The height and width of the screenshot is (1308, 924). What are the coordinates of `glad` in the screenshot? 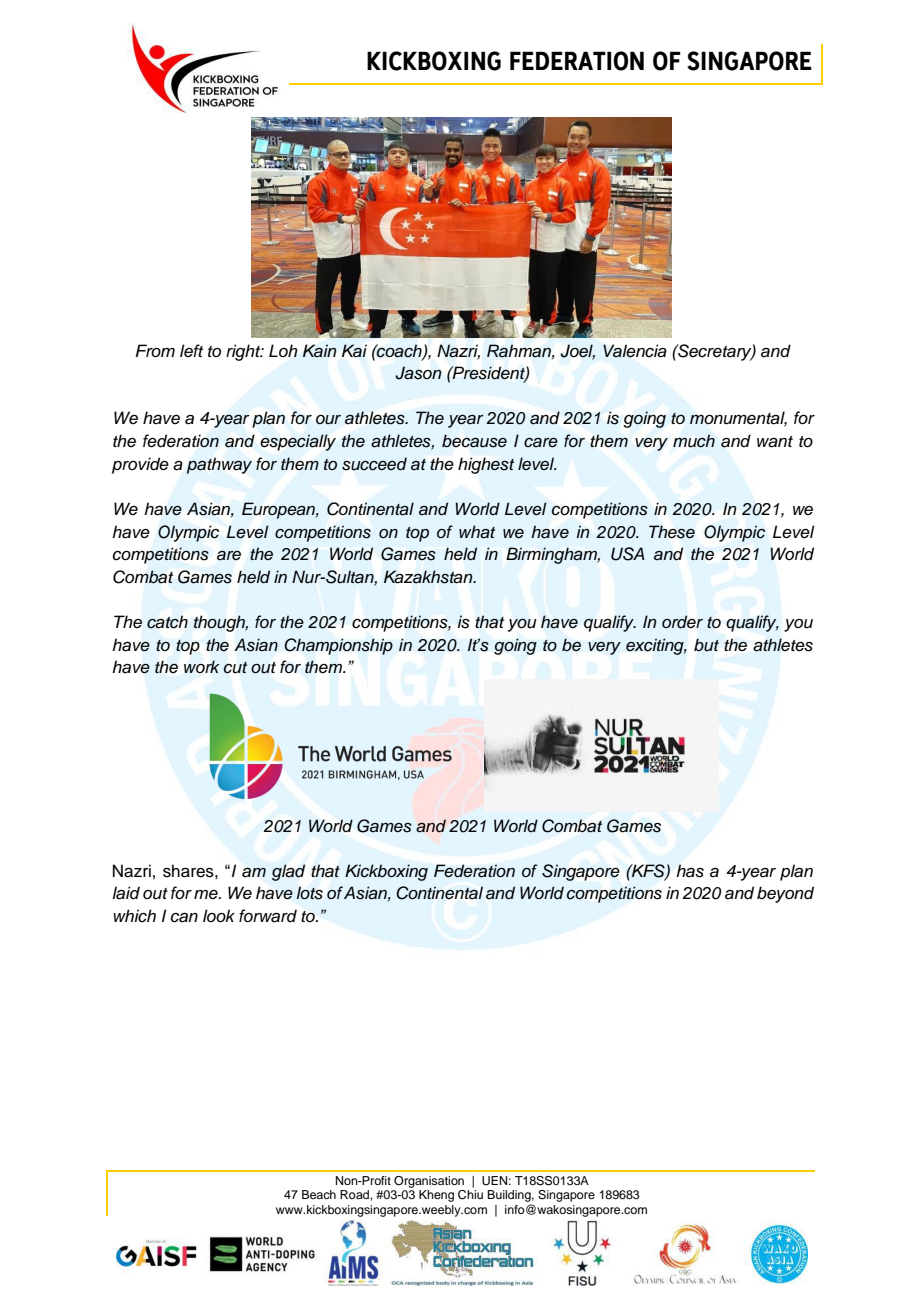 It's located at (288, 872).
